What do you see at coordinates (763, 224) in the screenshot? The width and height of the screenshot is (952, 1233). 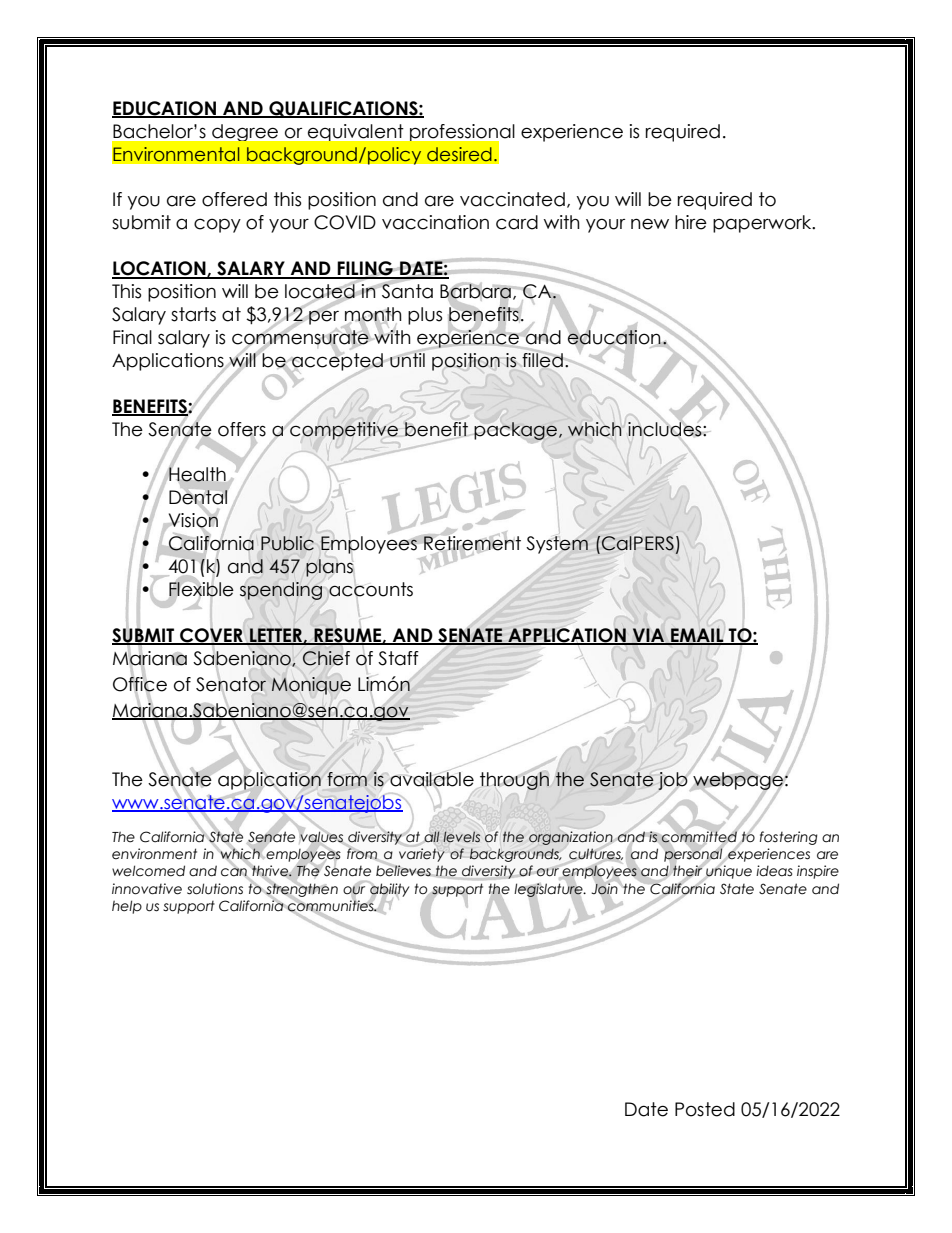 I see `paperwork` at bounding box center [763, 224].
